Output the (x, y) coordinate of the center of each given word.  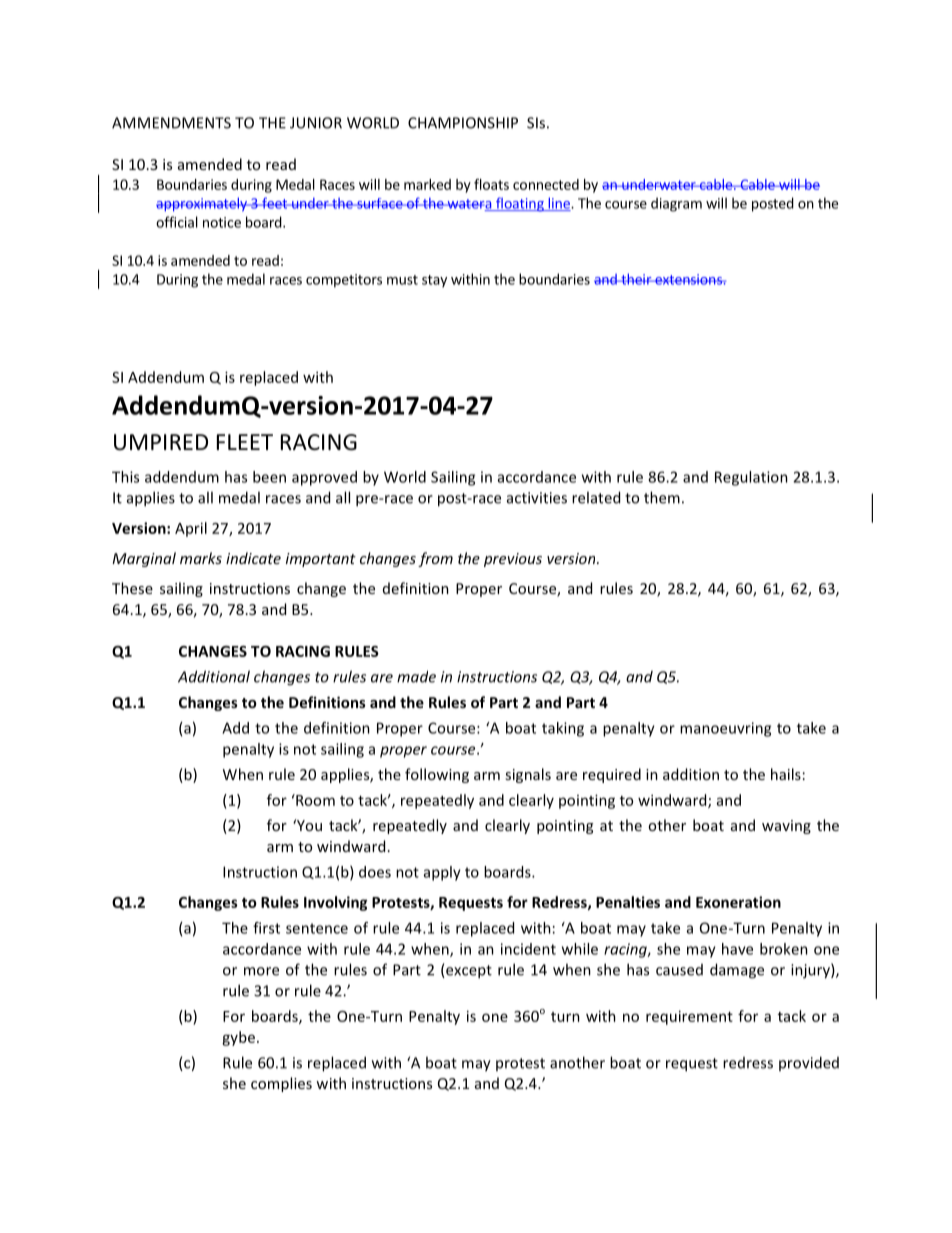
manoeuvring (725, 729)
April (191, 529)
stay (434, 281)
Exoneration (738, 902)
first (266, 928)
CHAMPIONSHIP (463, 123)
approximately (202, 204)
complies (281, 1084)
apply (442, 873)
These (132, 588)
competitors (344, 281)
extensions (688, 279)
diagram (676, 204)
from (435, 559)
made (416, 676)
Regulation (751, 478)
